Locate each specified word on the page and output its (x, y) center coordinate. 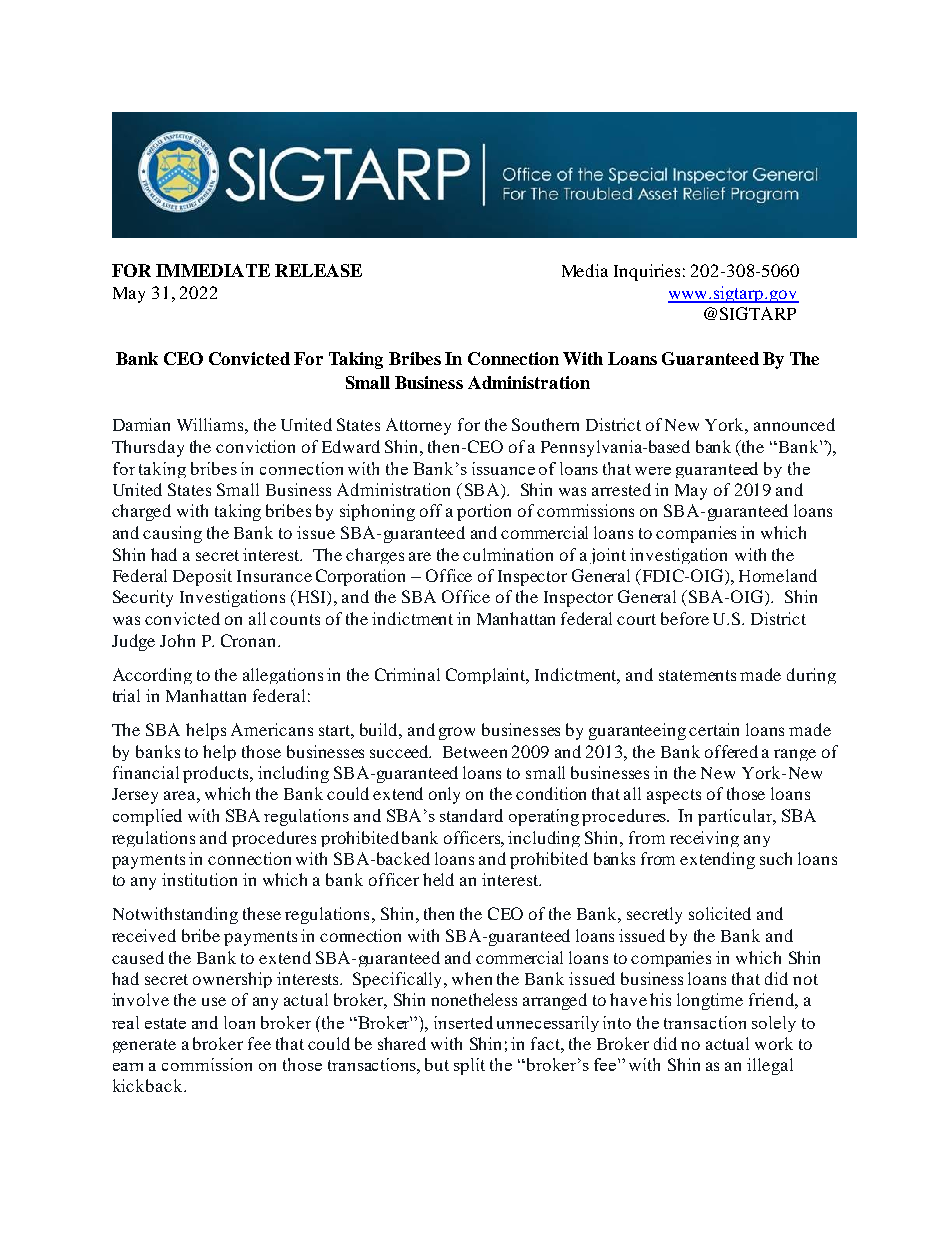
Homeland (778, 575)
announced (794, 424)
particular (736, 817)
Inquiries (647, 272)
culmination (508, 554)
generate (144, 1046)
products (217, 774)
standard (471, 815)
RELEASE (318, 270)
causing (172, 534)
